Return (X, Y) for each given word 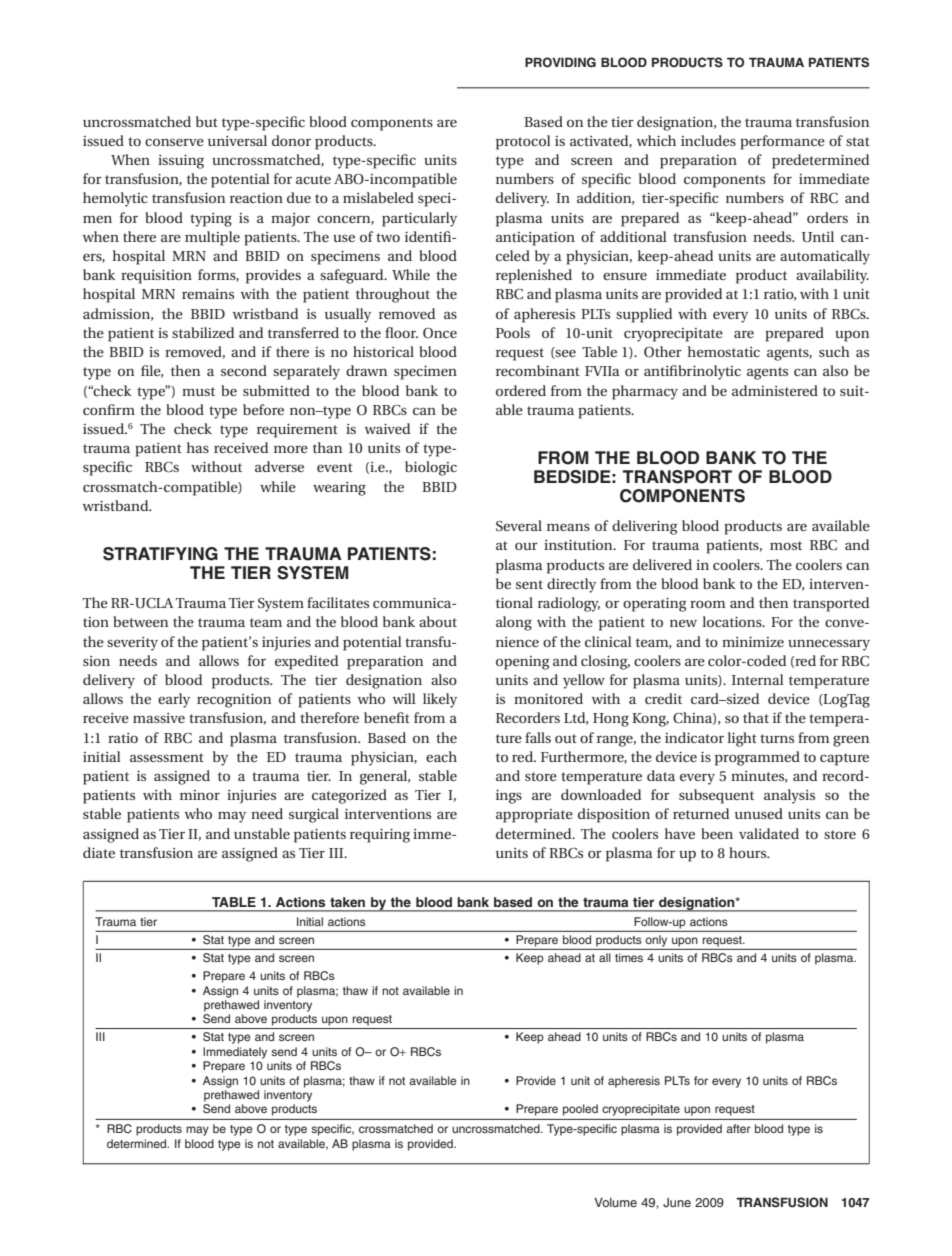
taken (347, 902)
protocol (523, 142)
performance (782, 142)
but (207, 121)
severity (132, 644)
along (514, 623)
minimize (753, 642)
